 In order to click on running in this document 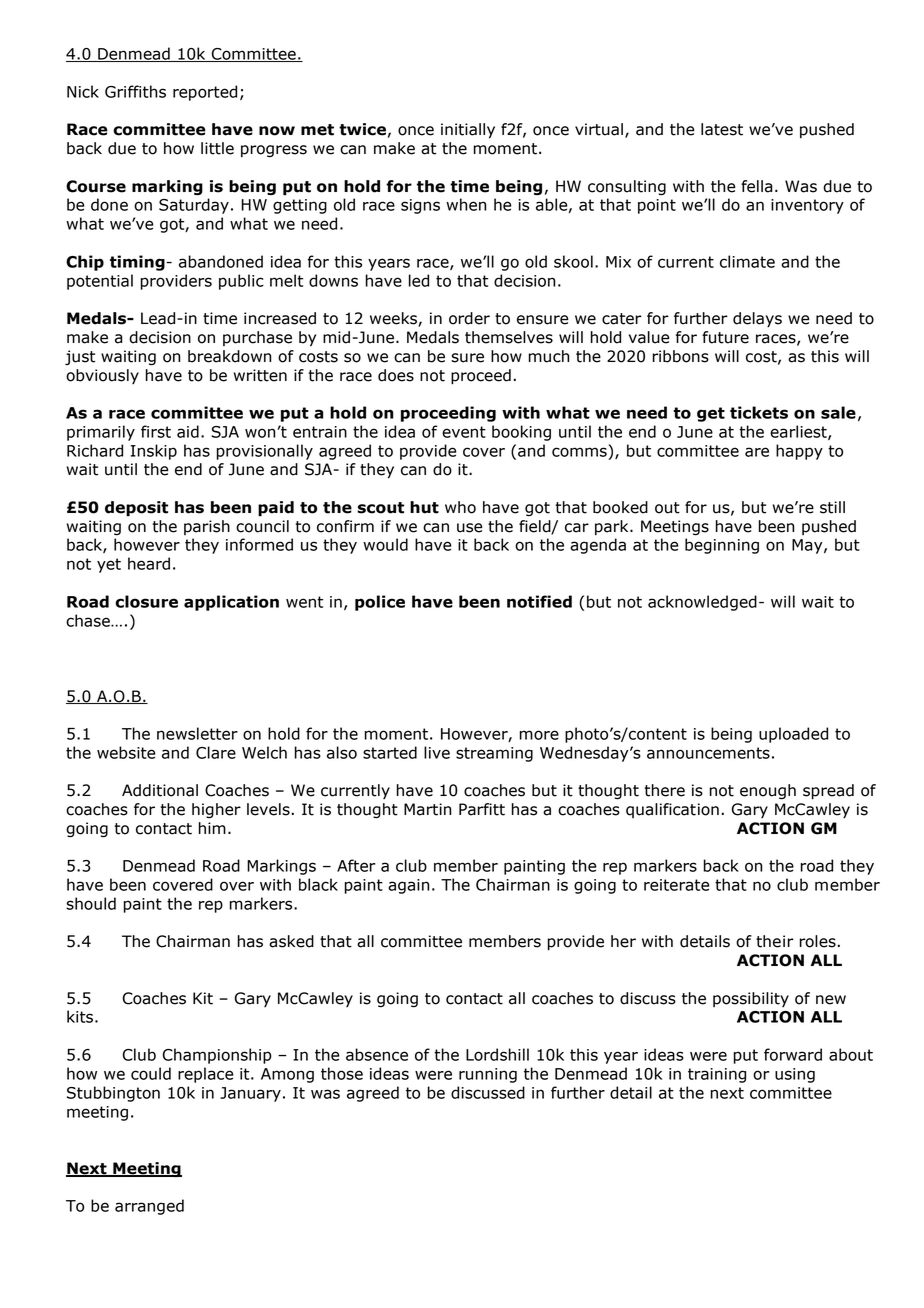, I will do `click(488, 1075)`.
